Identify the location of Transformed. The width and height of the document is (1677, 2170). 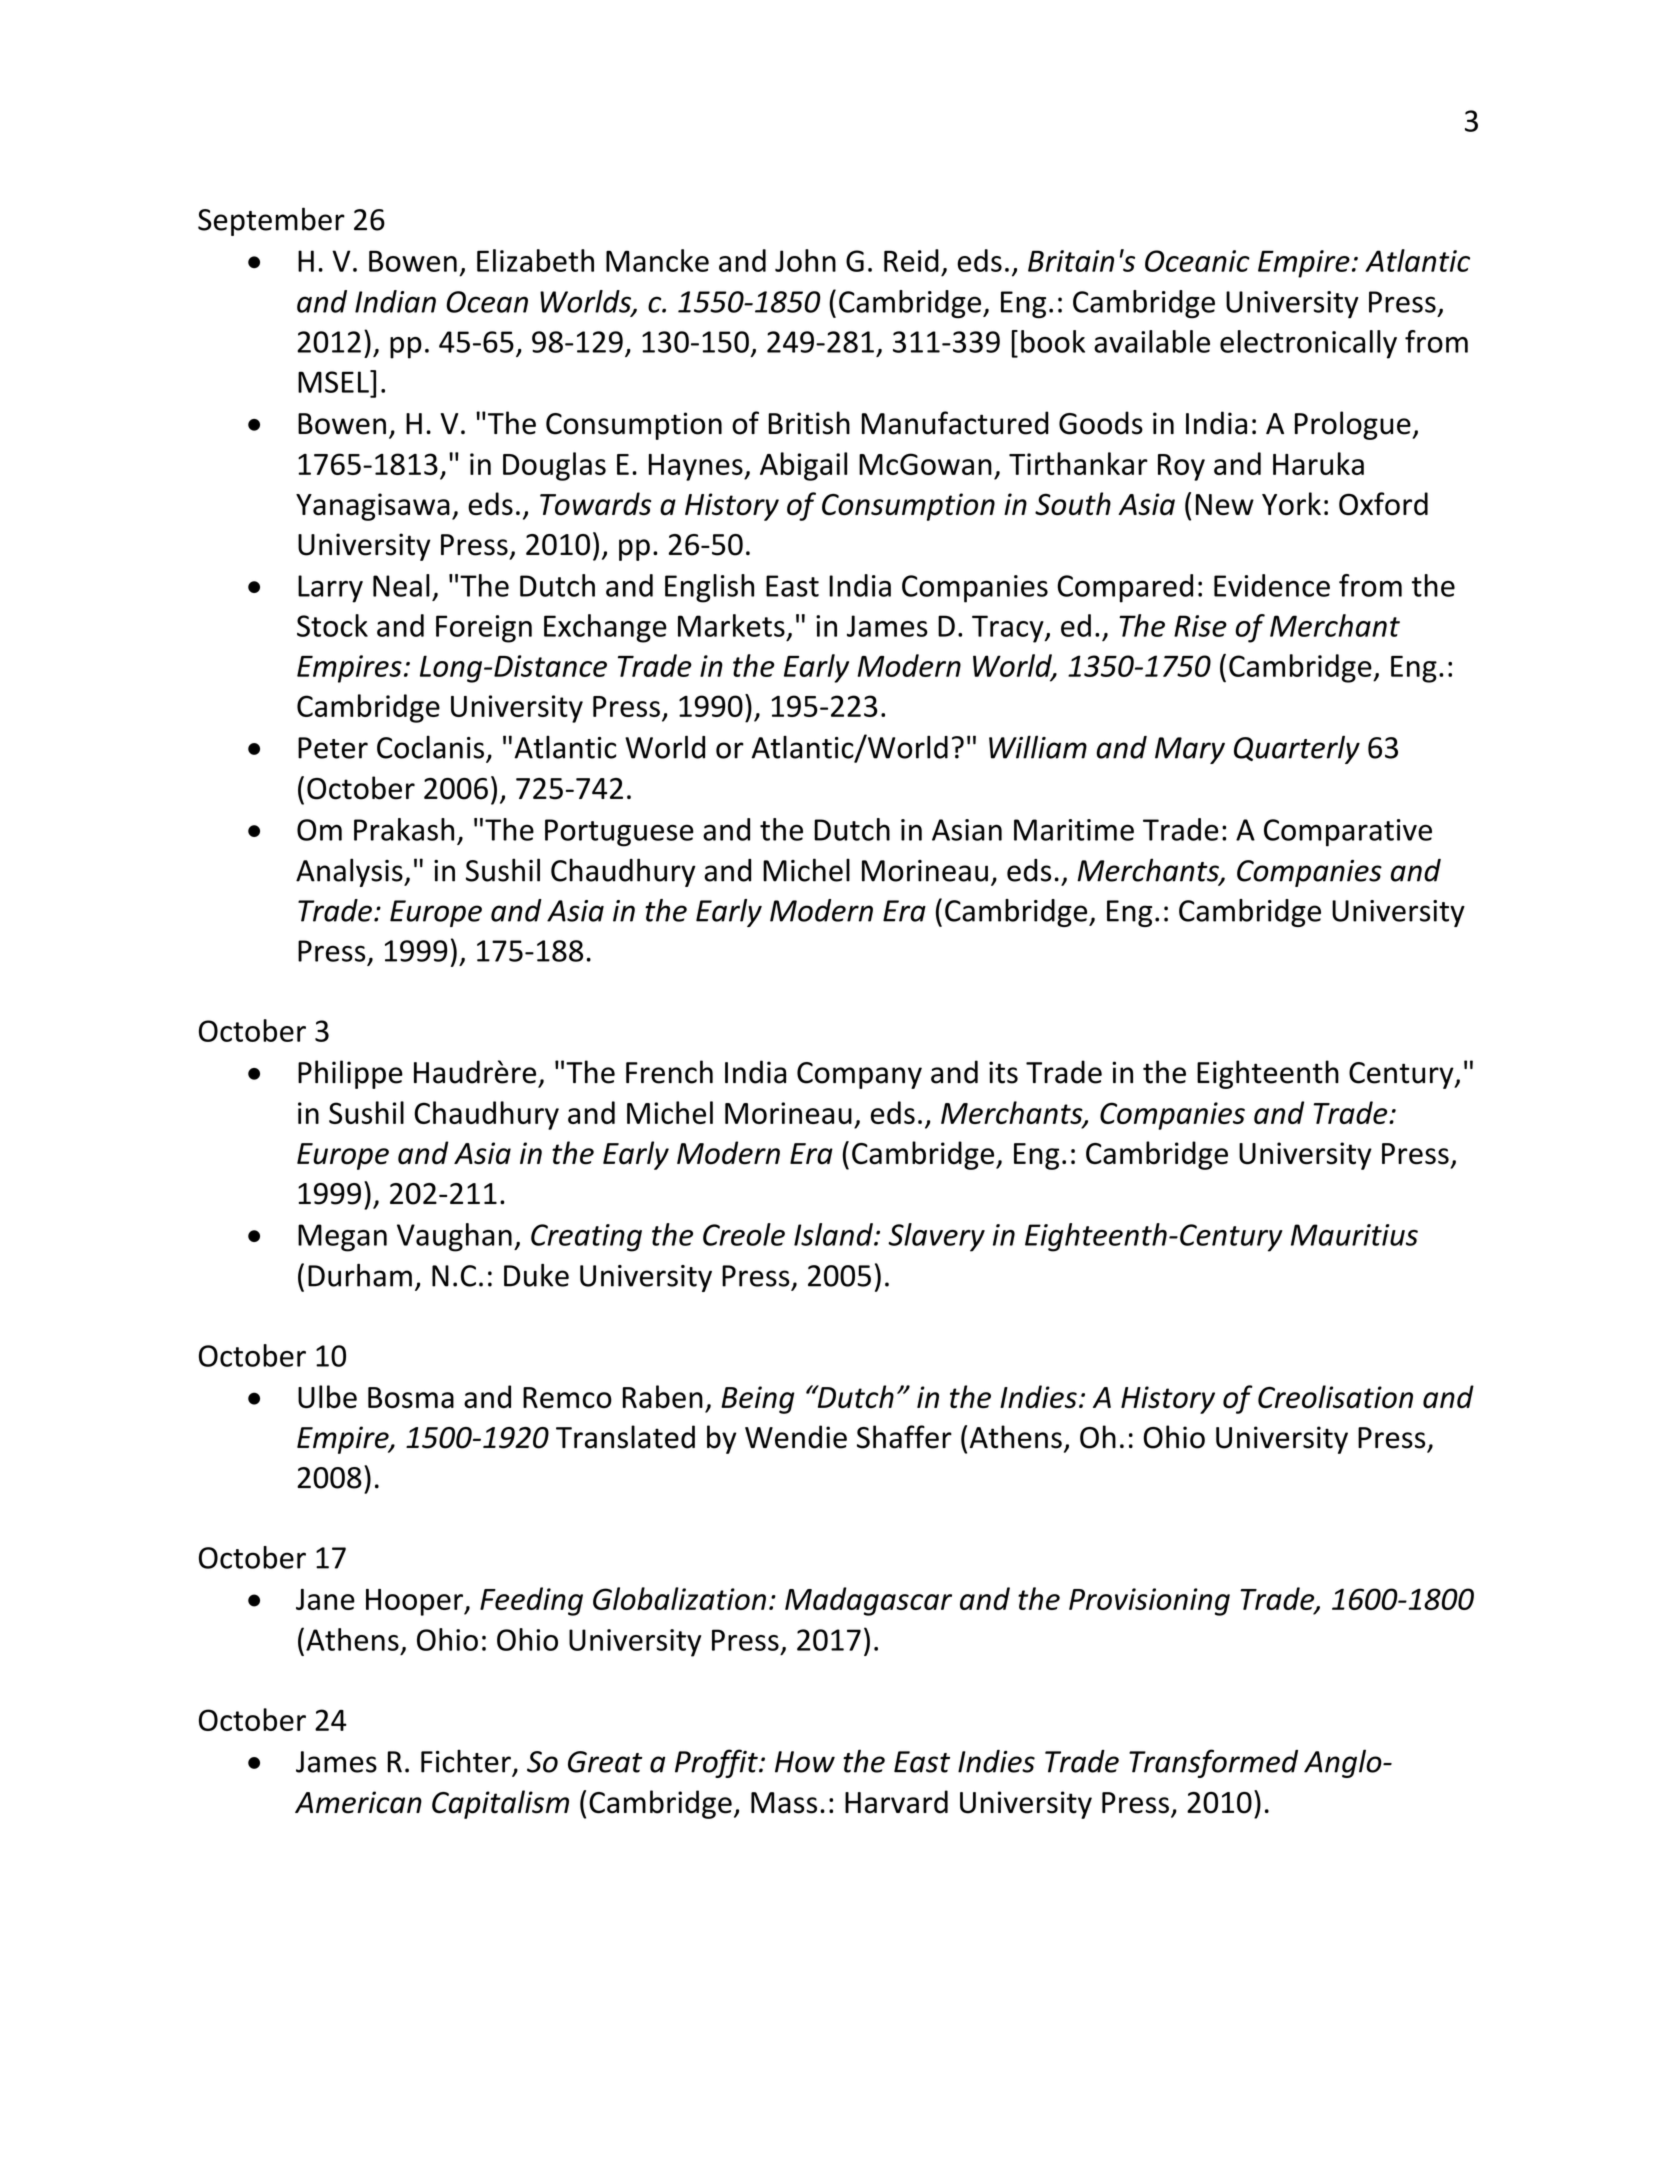
(1213, 1763).
